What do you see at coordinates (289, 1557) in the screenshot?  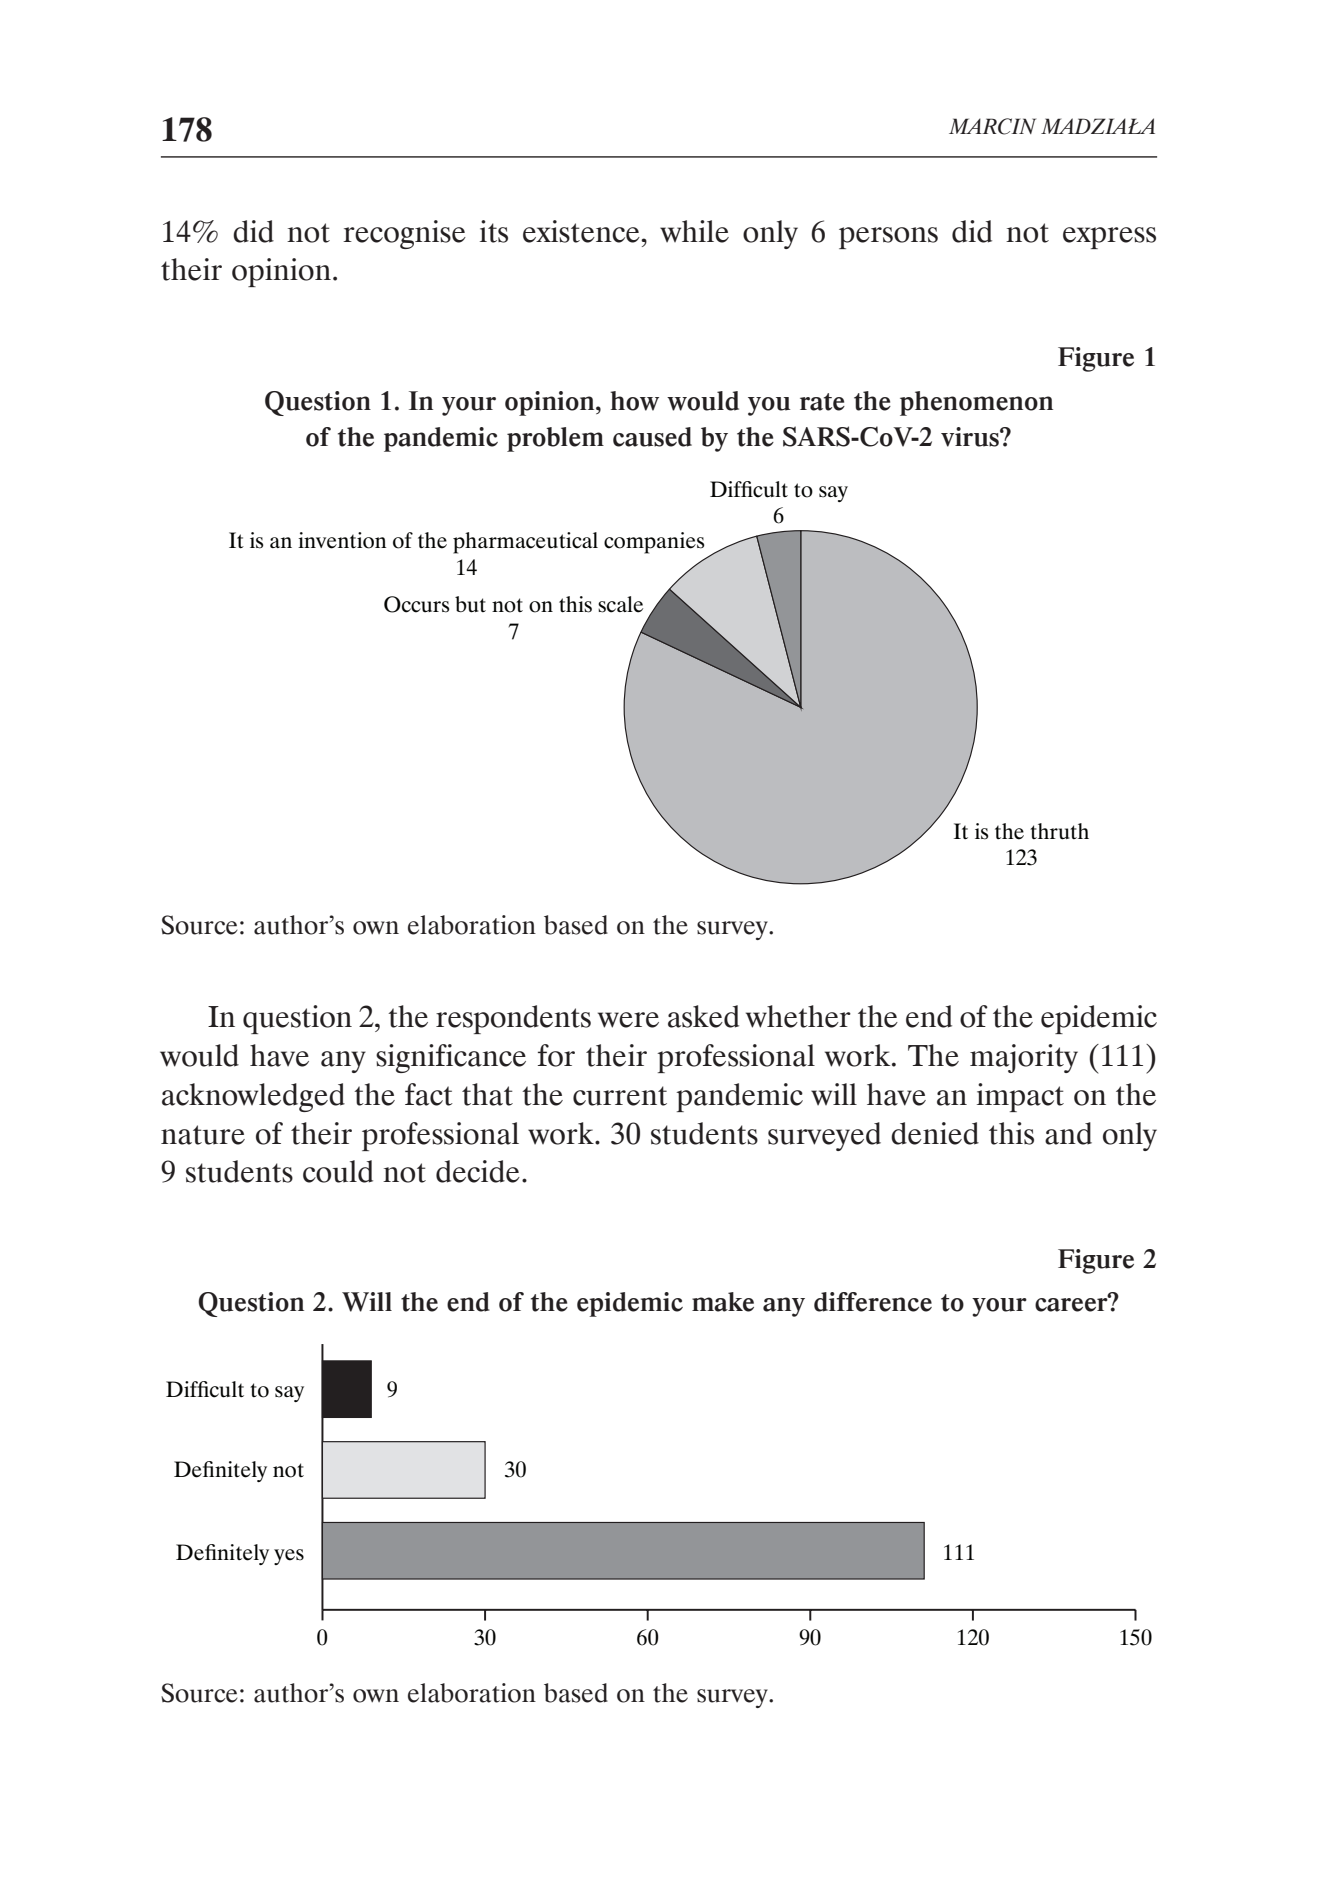 I see `yes` at bounding box center [289, 1557].
